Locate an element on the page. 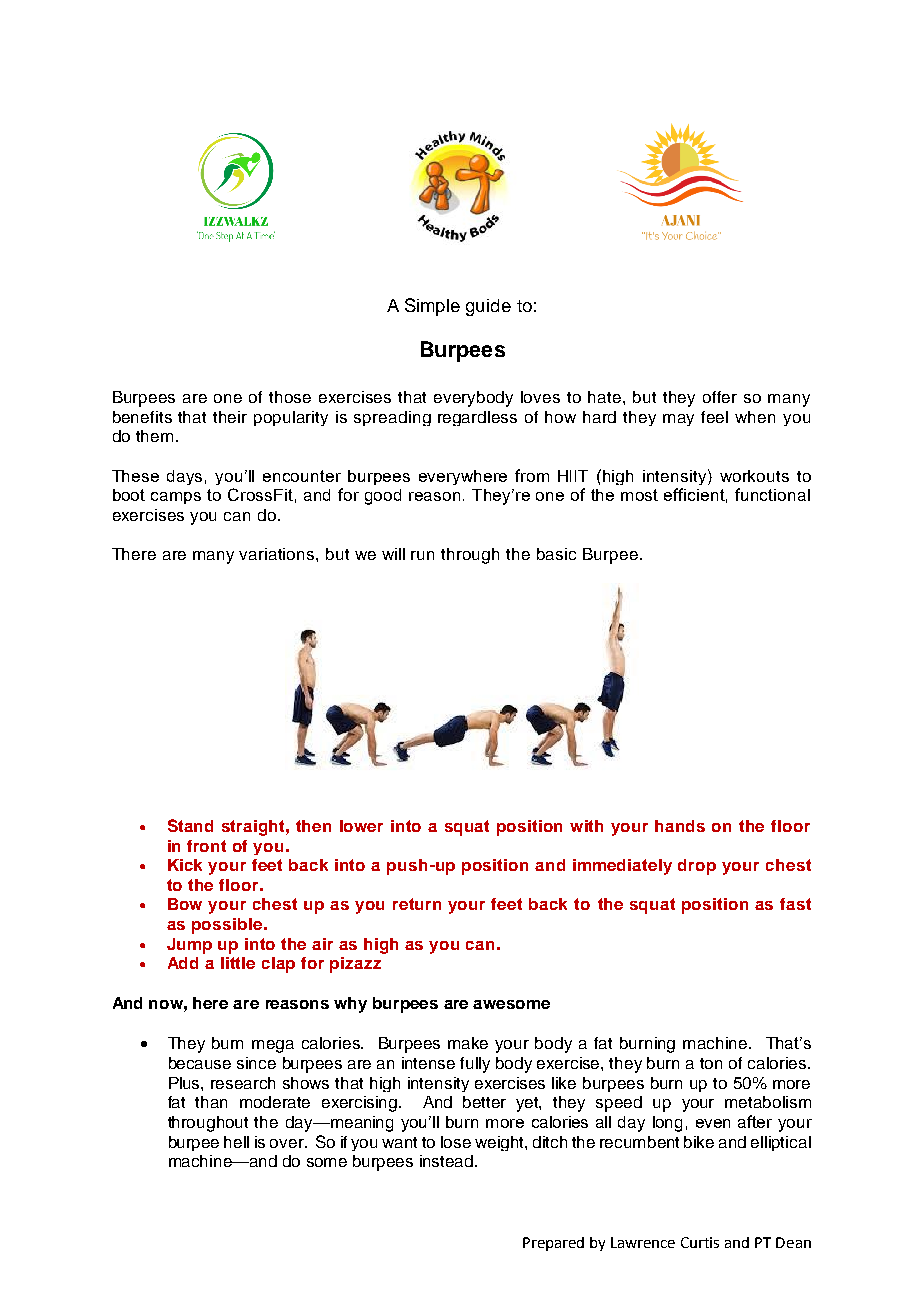  offer is located at coordinates (720, 397).
